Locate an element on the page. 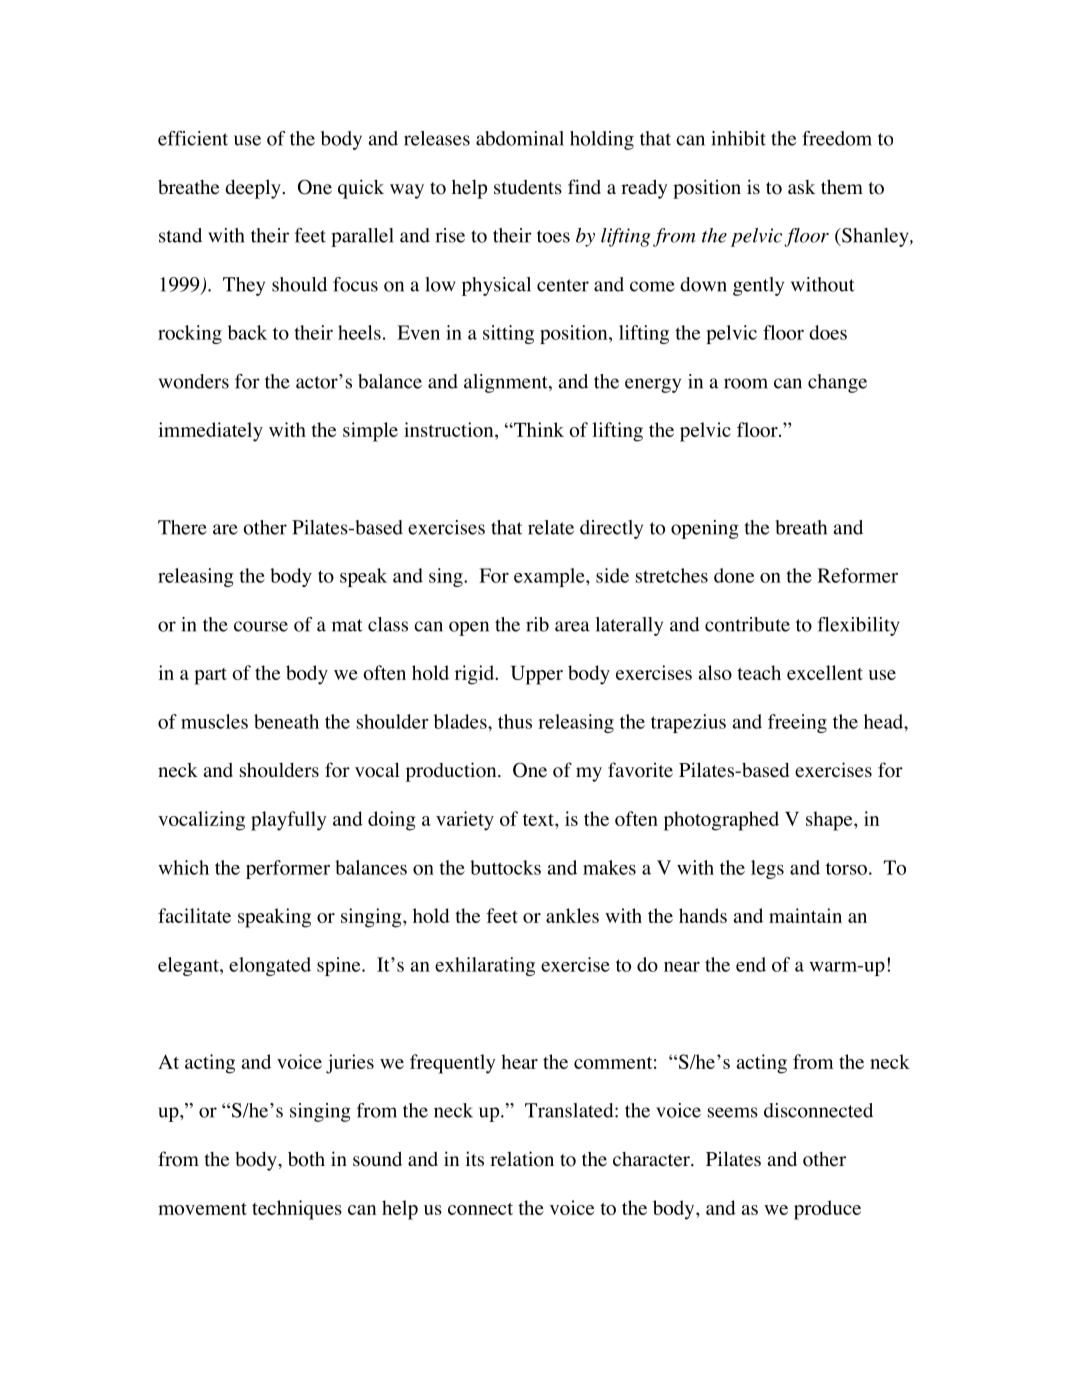  maintain is located at coordinates (805, 915).
